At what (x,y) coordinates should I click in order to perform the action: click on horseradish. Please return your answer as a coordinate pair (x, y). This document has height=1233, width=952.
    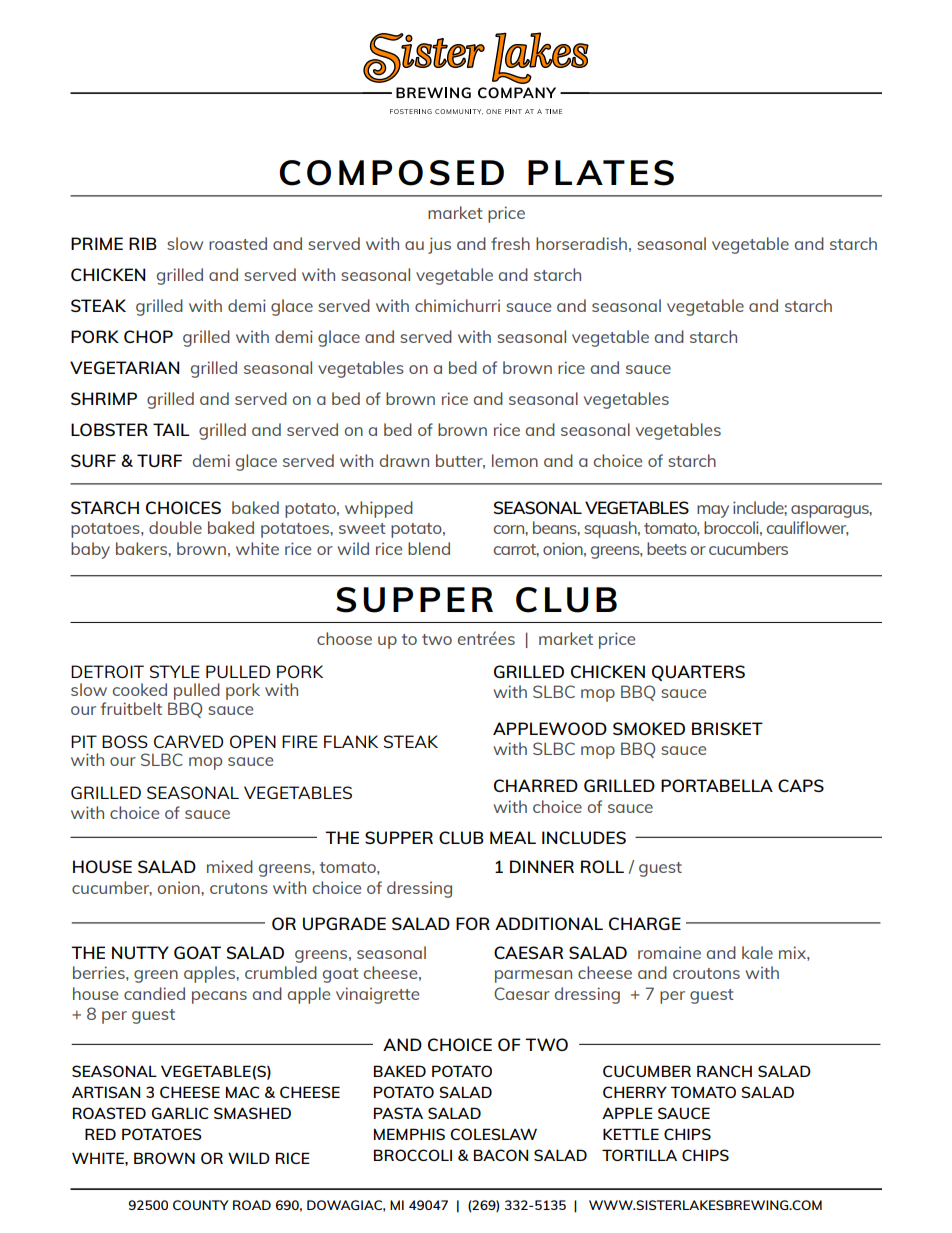
    Looking at the image, I should click on (581, 243).
